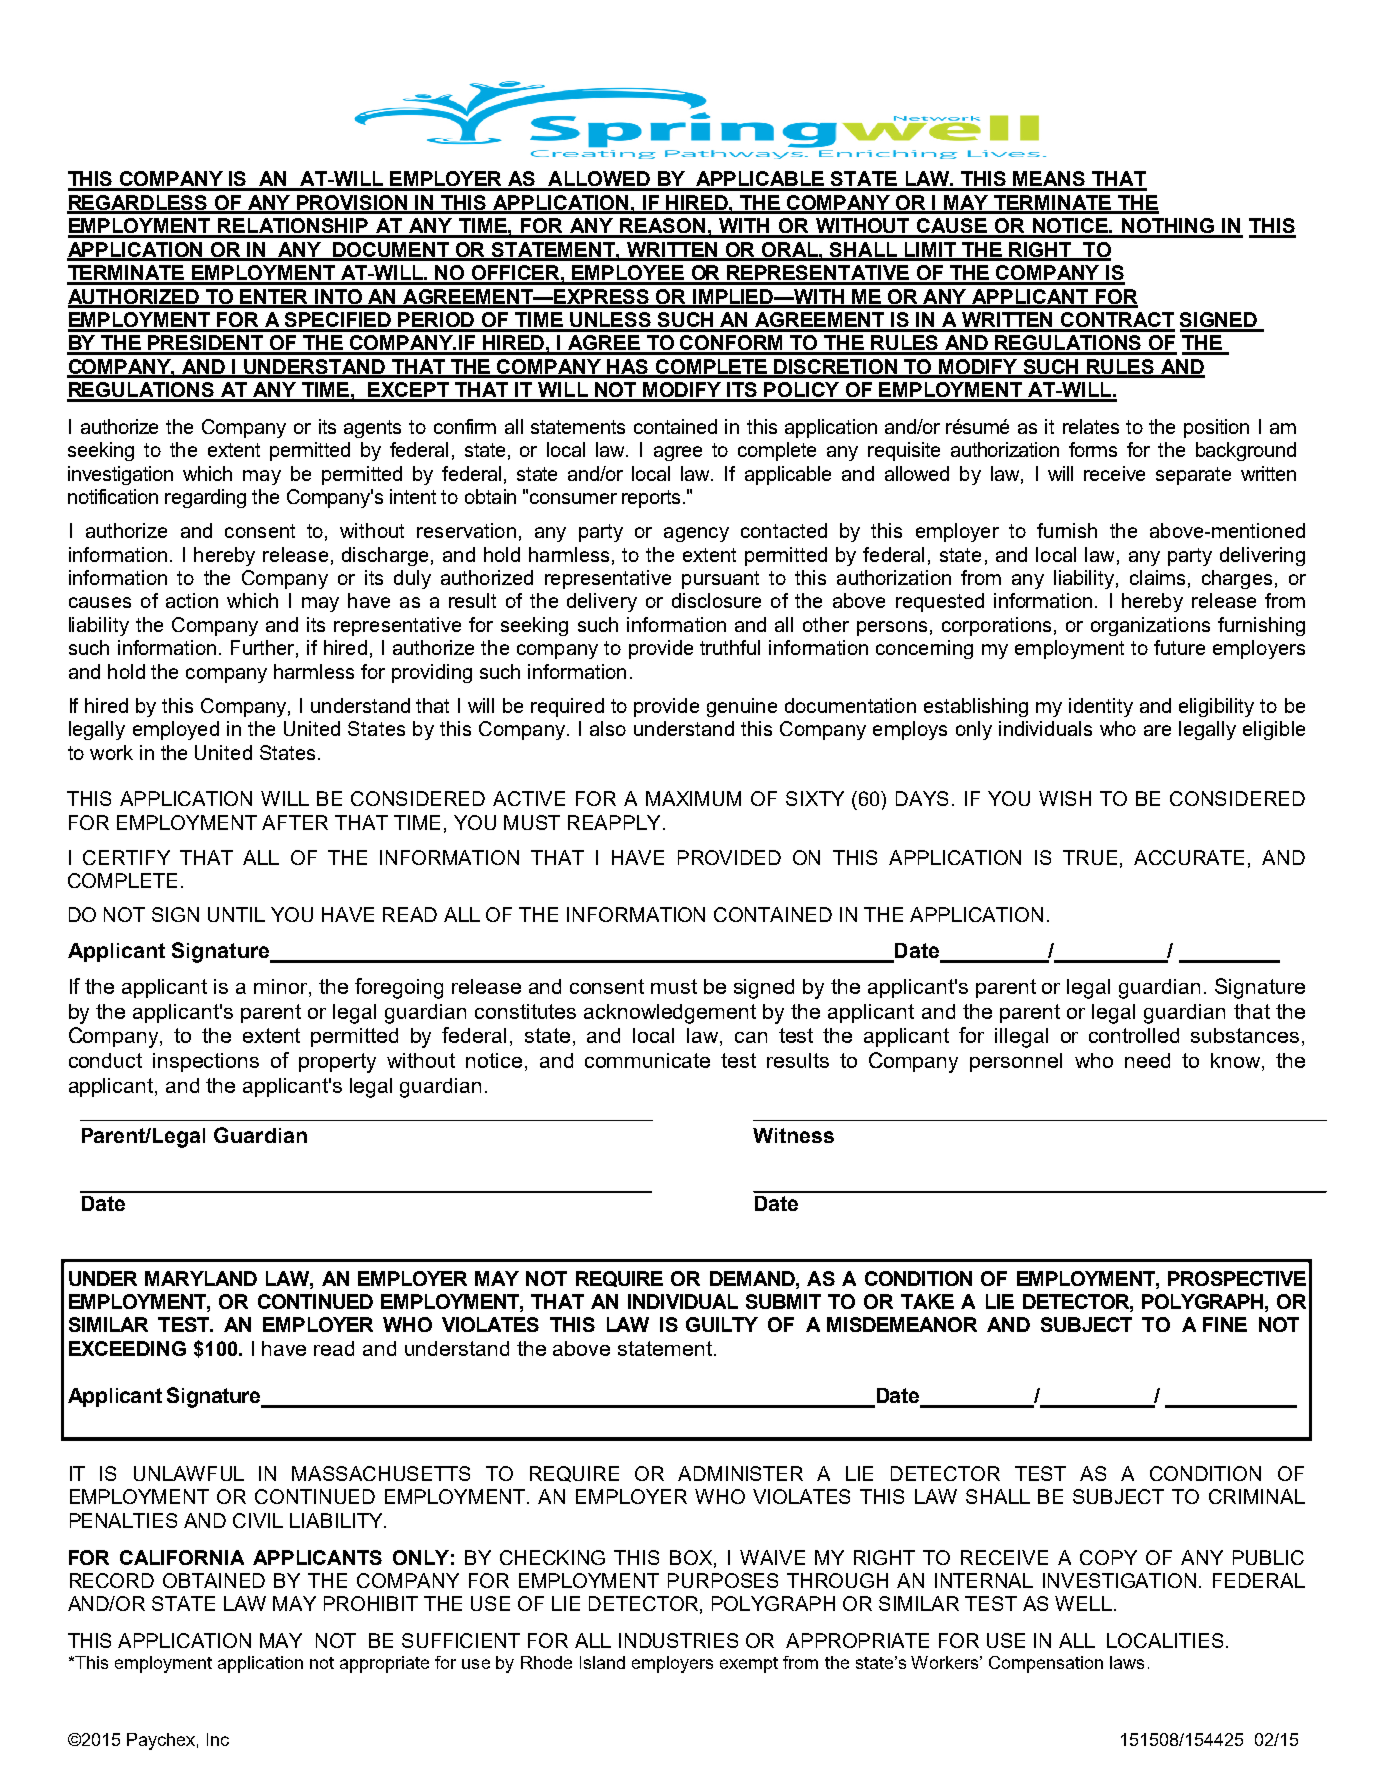 The width and height of the page is (1381, 1787). I want to click on exempt, so click(749, 1665).
